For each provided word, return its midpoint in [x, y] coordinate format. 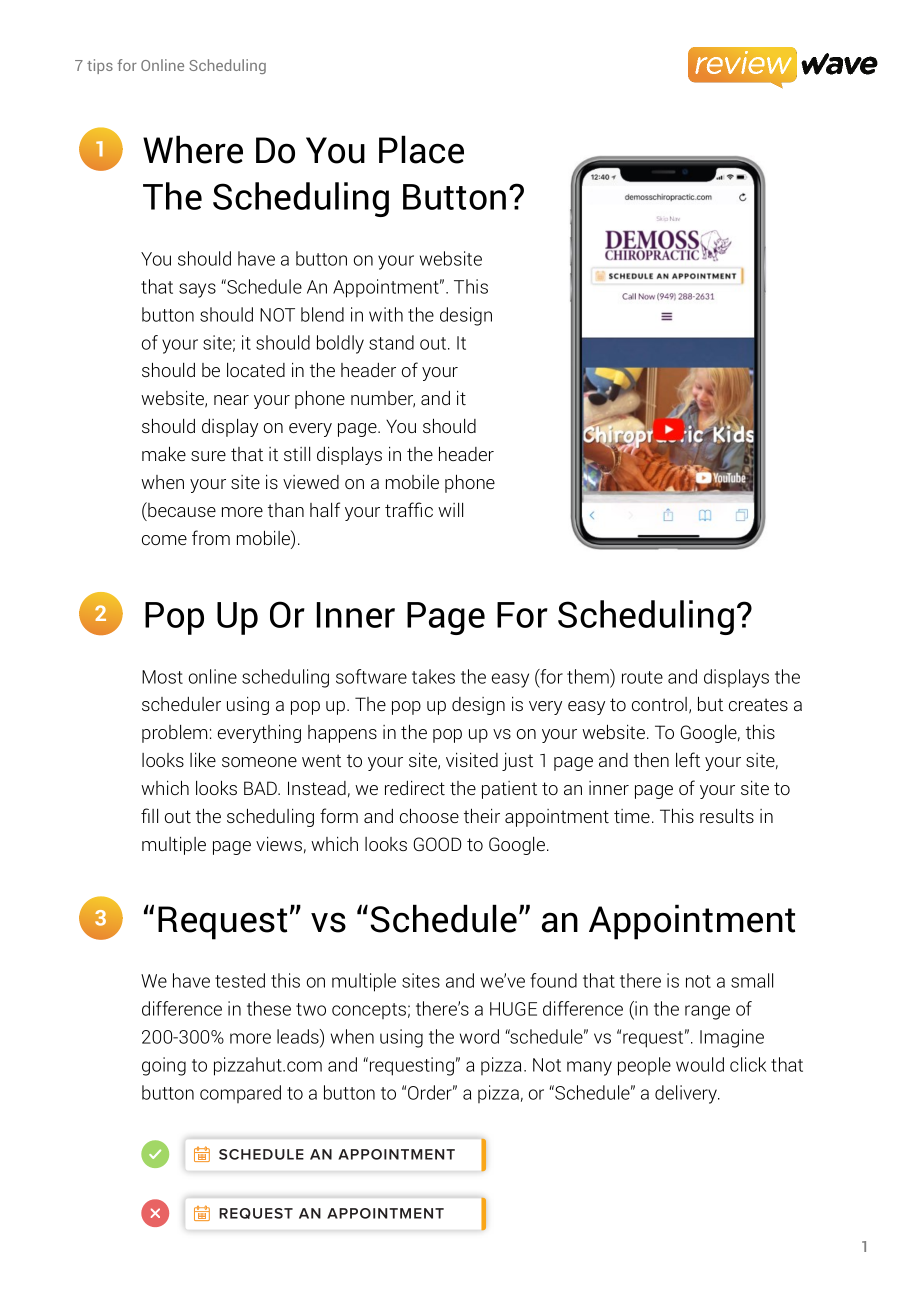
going [164, 1066]
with [386, 314]
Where [193, 149]
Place [421, 149]
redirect [415, 788]
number [383, 399]
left [688, 759]
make [164, 453]
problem [174, 734]
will [450, 510]
